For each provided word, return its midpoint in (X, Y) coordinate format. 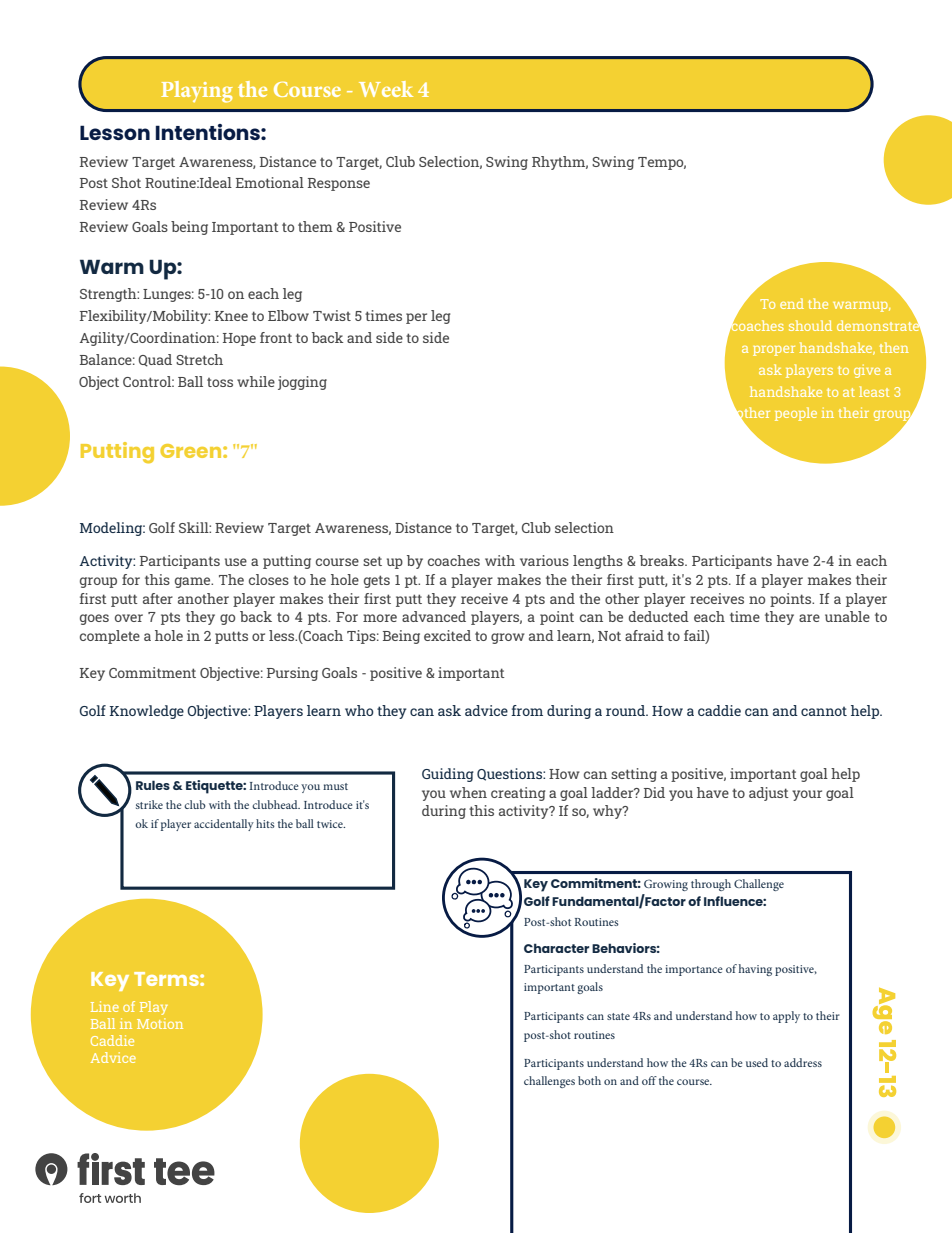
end (792, 303)
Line (105, 1006)
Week (386, 89)
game (194, 582)
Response (339, 184)
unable (847, 616)
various (544, 560)
